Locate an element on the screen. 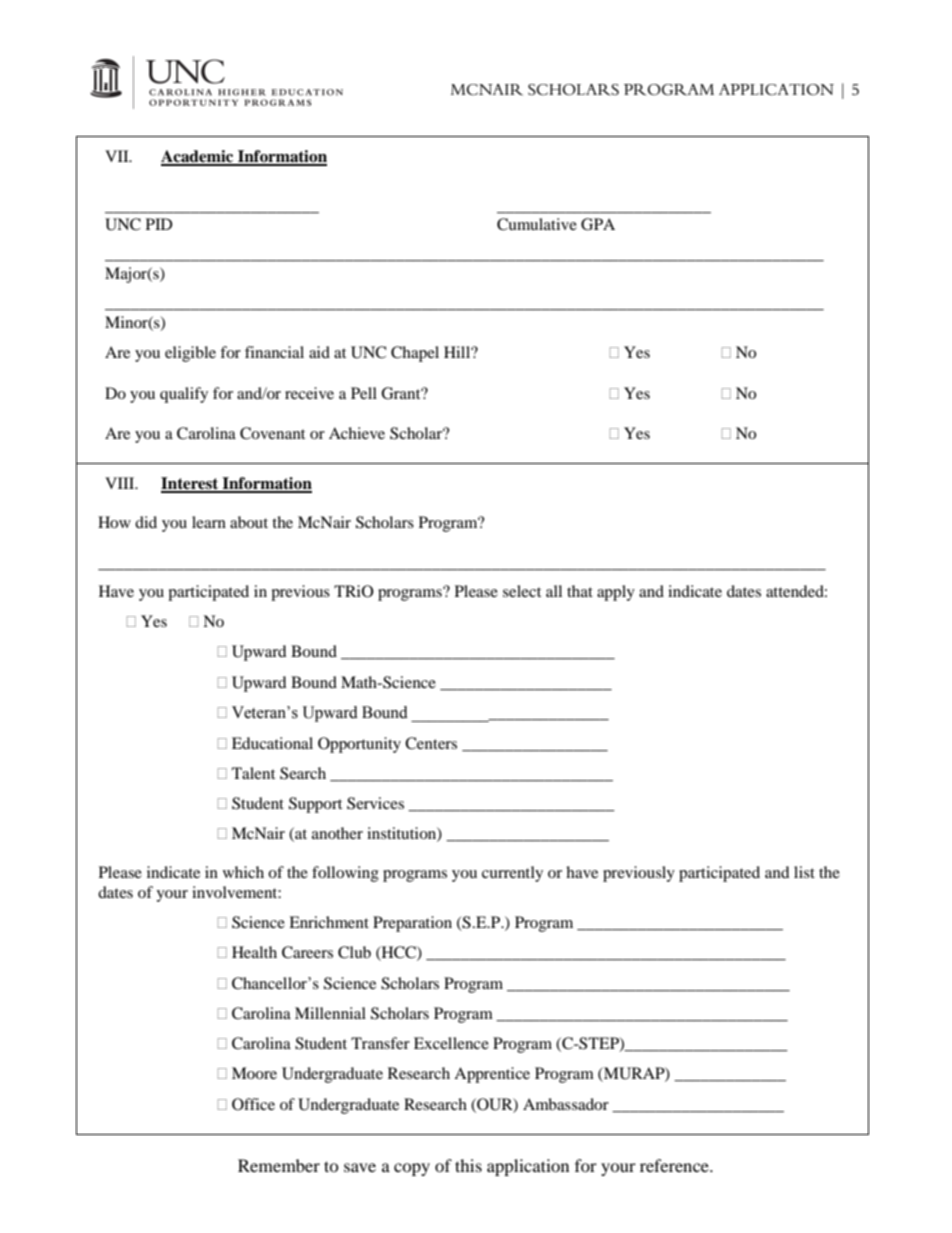 The height and width of the screenshot is (1233, 952). Academic is located at coordinates (198, 157).
